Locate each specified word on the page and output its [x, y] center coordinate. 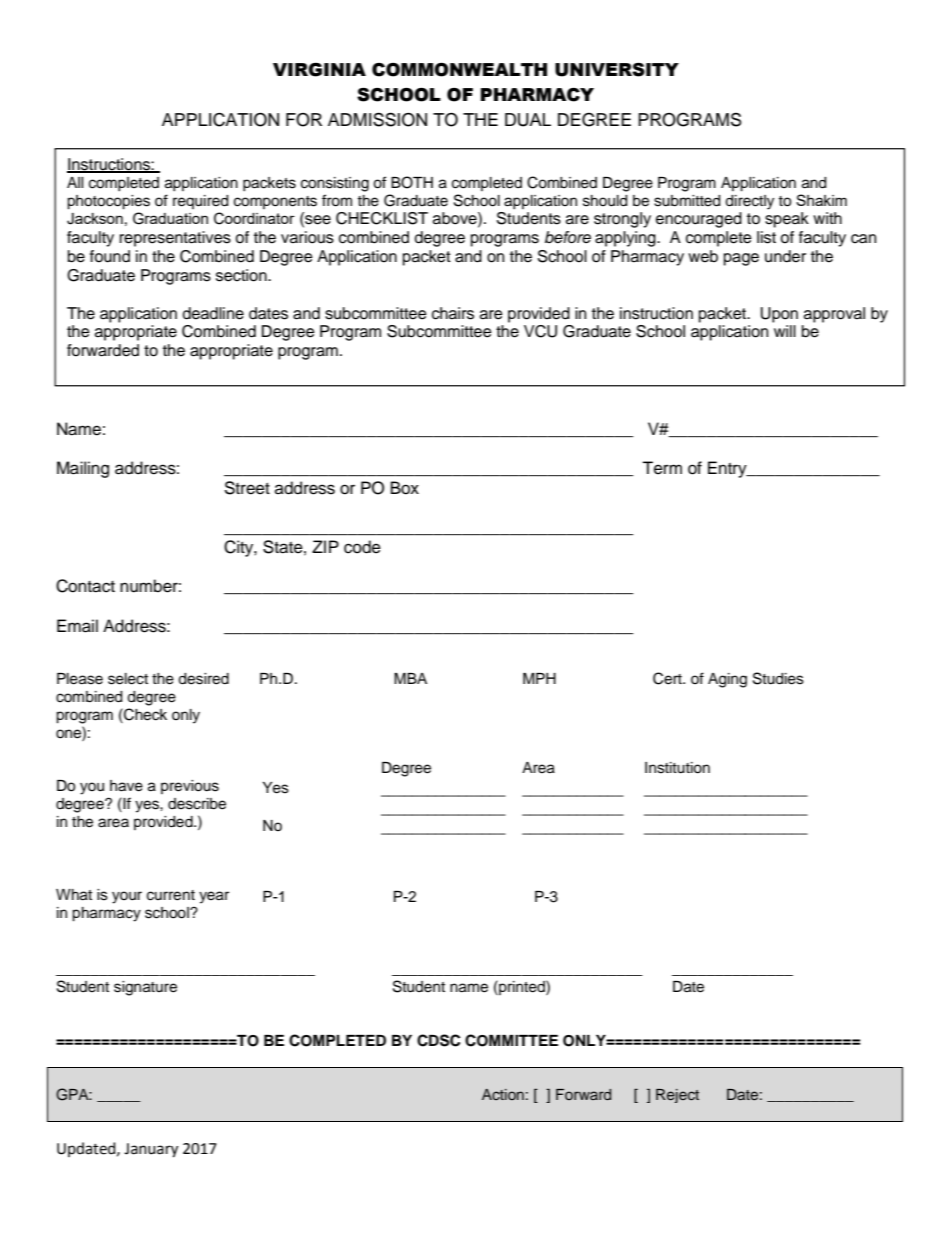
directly [749, 202]
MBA [410, 678]
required [200, 202]
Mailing [83, 469]
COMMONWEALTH [459, 70]
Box [405, 488]
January [151, 1150]
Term [662, 468]
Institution [677, 768]
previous [190, 787]
